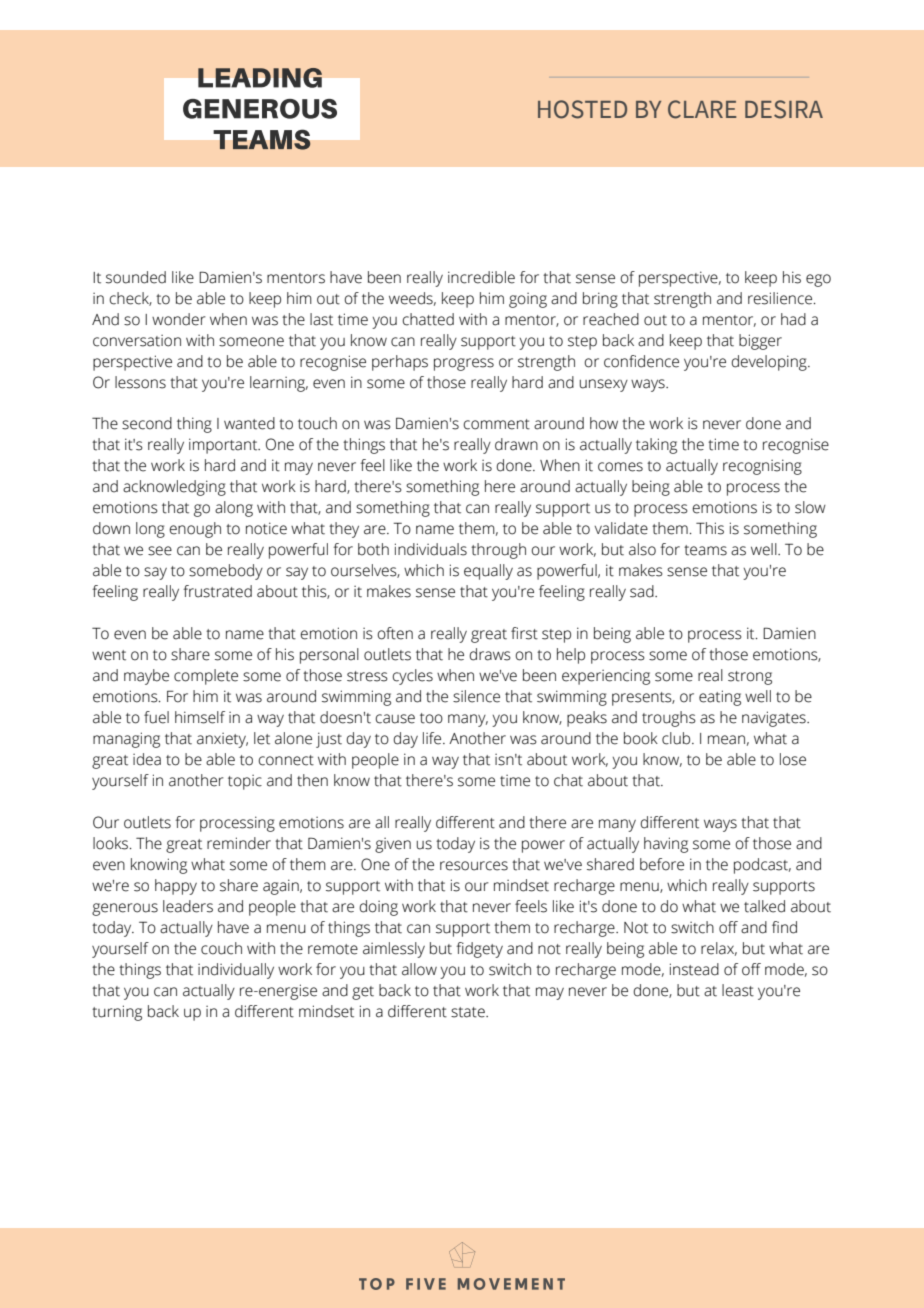 The height and width of the image is (1308, 924). What do you see at coordinates (582, 109) in the image?
I see `HOSTED` at bounding box center [582, 109].
